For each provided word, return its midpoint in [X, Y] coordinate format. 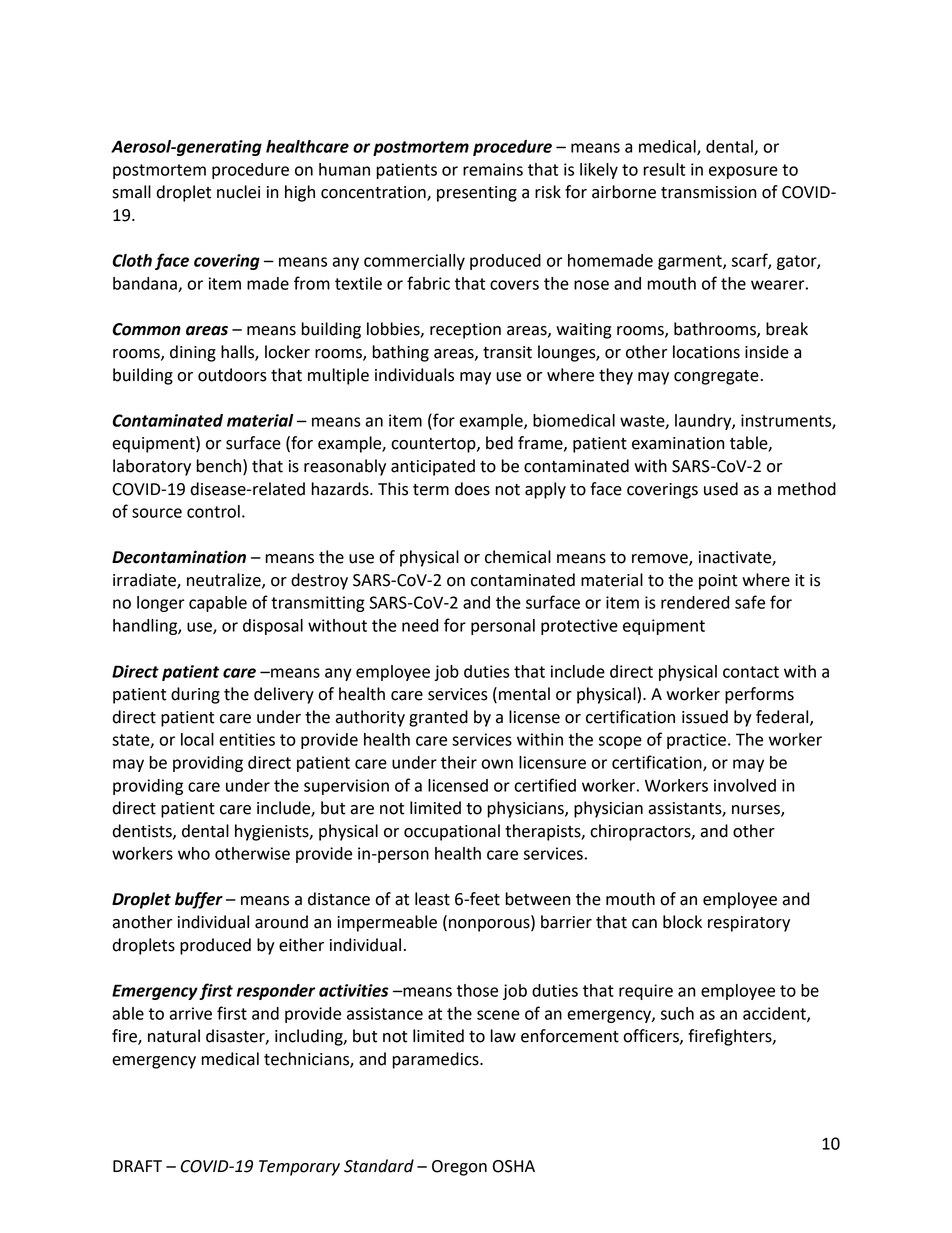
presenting [477, 194]
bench [219, 466]
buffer [199, 900]
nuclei [238, 192]
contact [751, 672]
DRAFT [137, 1166]
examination [678, 443]
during [195, 695]
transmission [708, 192]
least [432, 899]
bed [499, 443]
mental [524, 694]
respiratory [749, 924]
